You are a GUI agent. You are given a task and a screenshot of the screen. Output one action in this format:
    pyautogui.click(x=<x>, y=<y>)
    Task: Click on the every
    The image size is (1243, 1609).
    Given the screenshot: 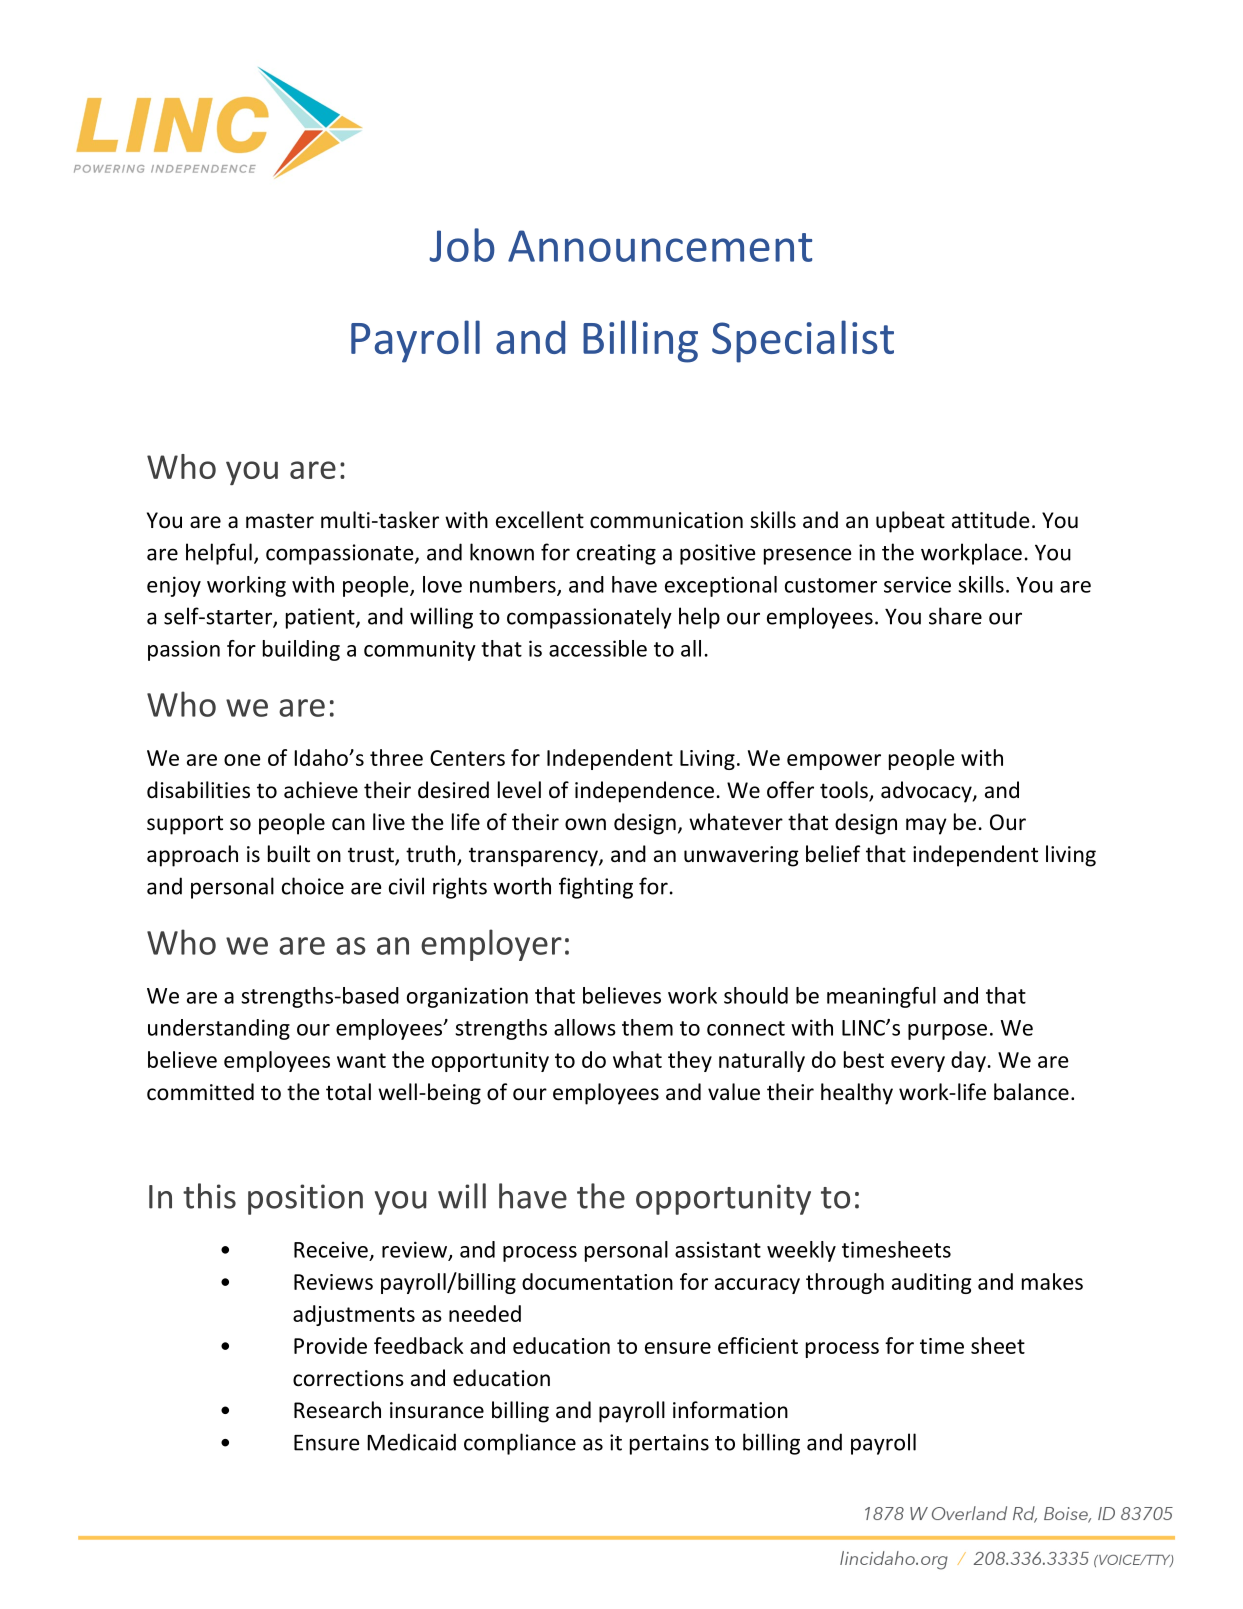 What is the action you would take?
    pyautogui.click(x=918, y=1064)
